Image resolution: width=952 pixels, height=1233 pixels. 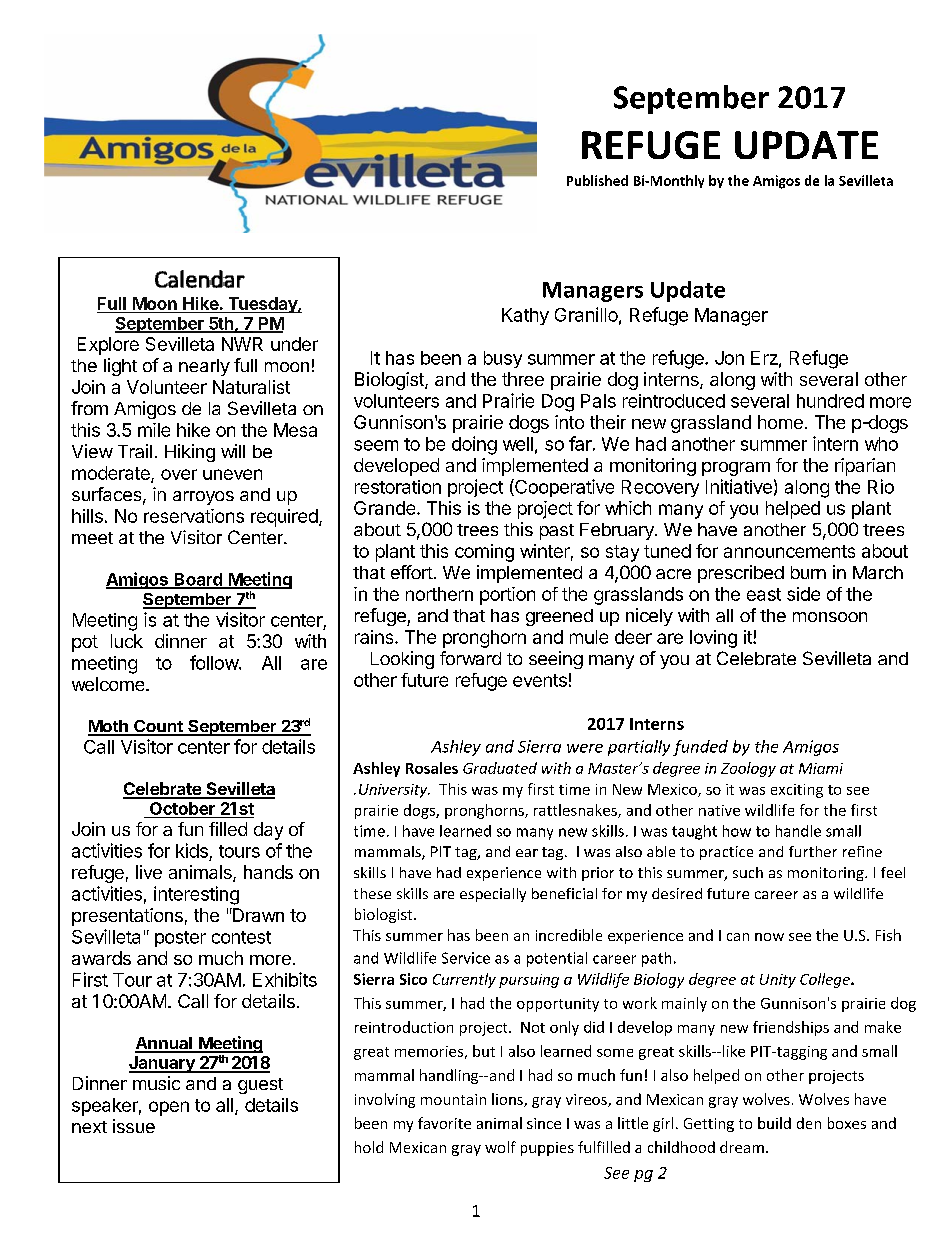 I want to click on Published, so click(x=597, y=180).
